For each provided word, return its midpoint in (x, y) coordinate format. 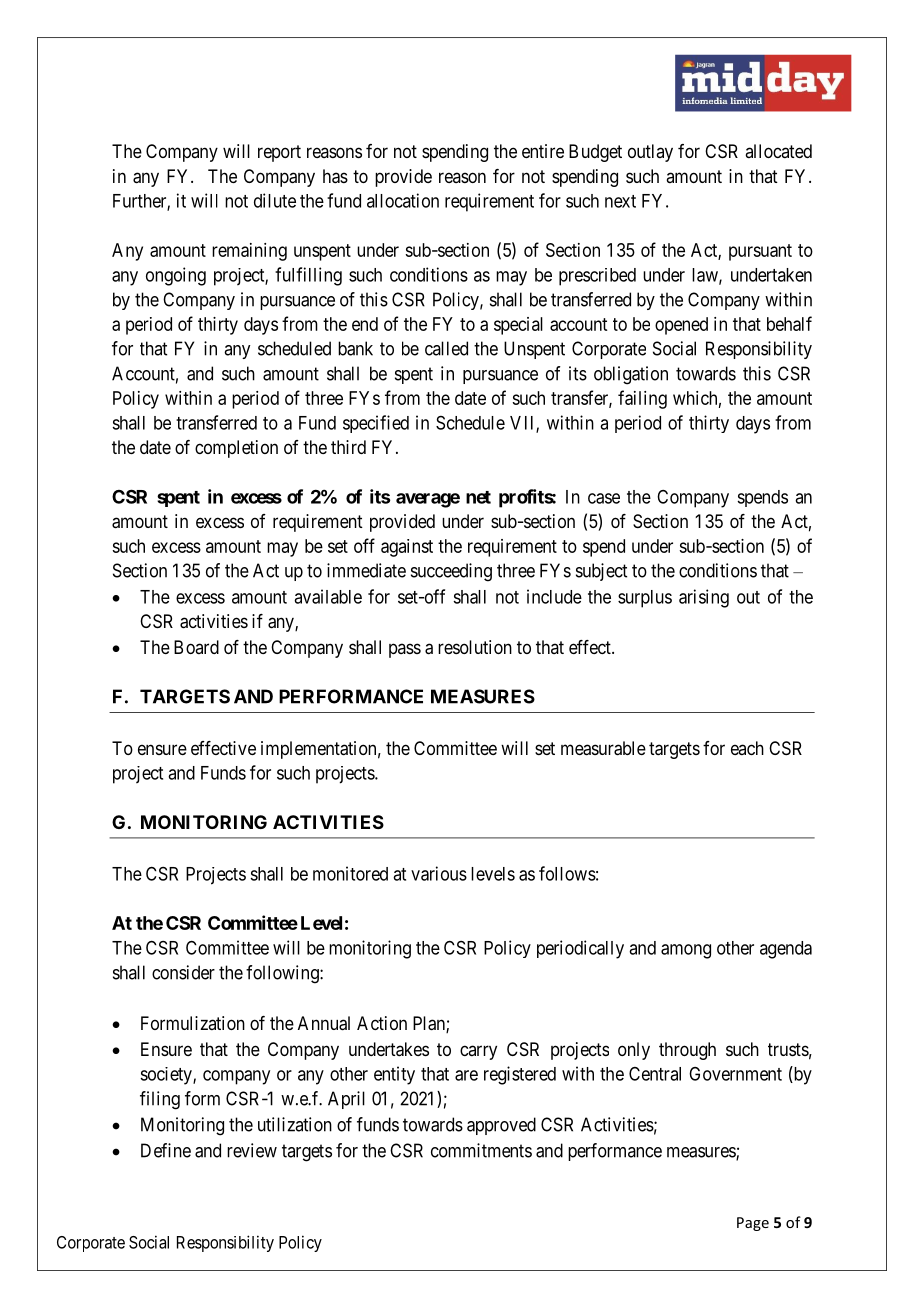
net (478, 497)
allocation (403, 200)
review (252, 1150)
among (686, 951)
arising (704, 598)
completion (236, 449)
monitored (350, 873)
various (439, 873)
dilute (275, 200)
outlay (650, 153)
